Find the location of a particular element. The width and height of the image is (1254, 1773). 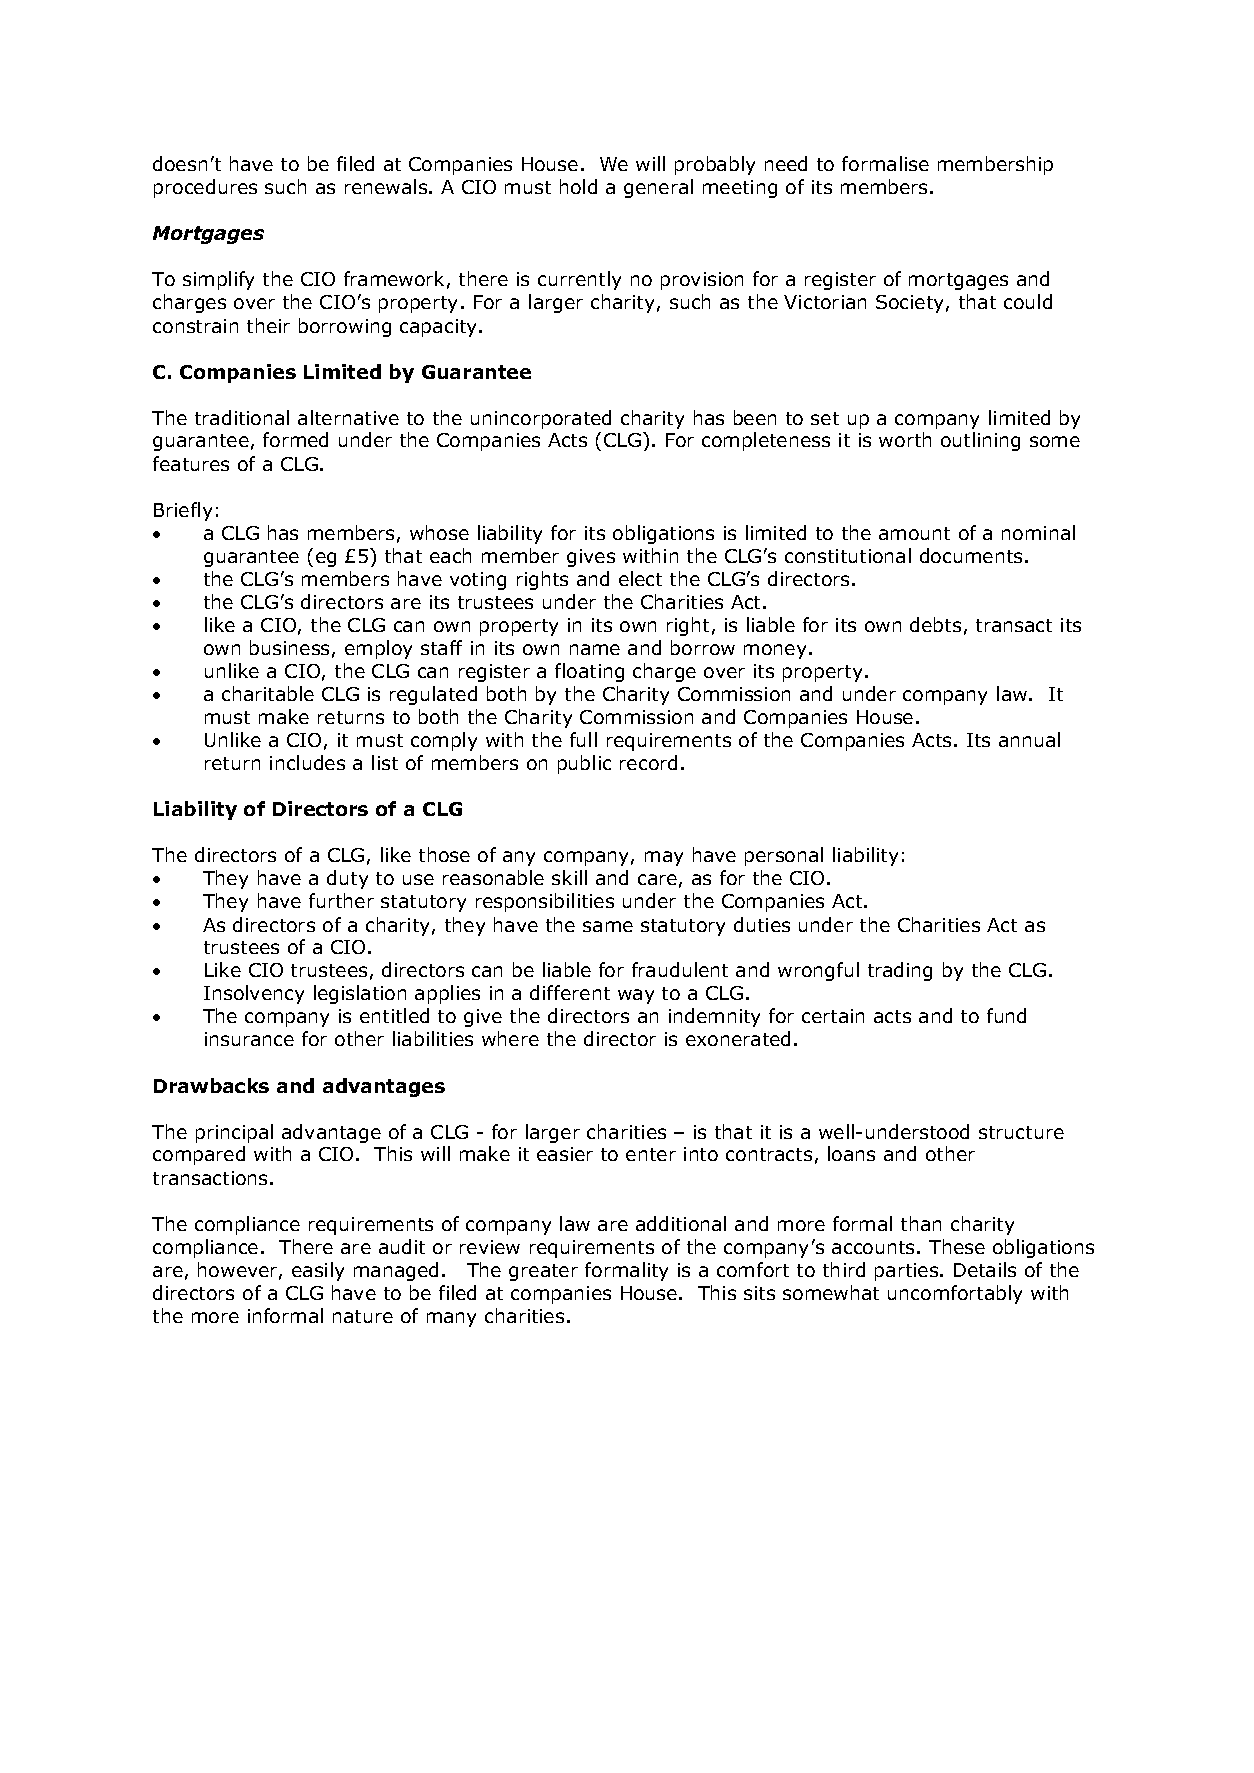

full is located at coordinates (583, 739).
